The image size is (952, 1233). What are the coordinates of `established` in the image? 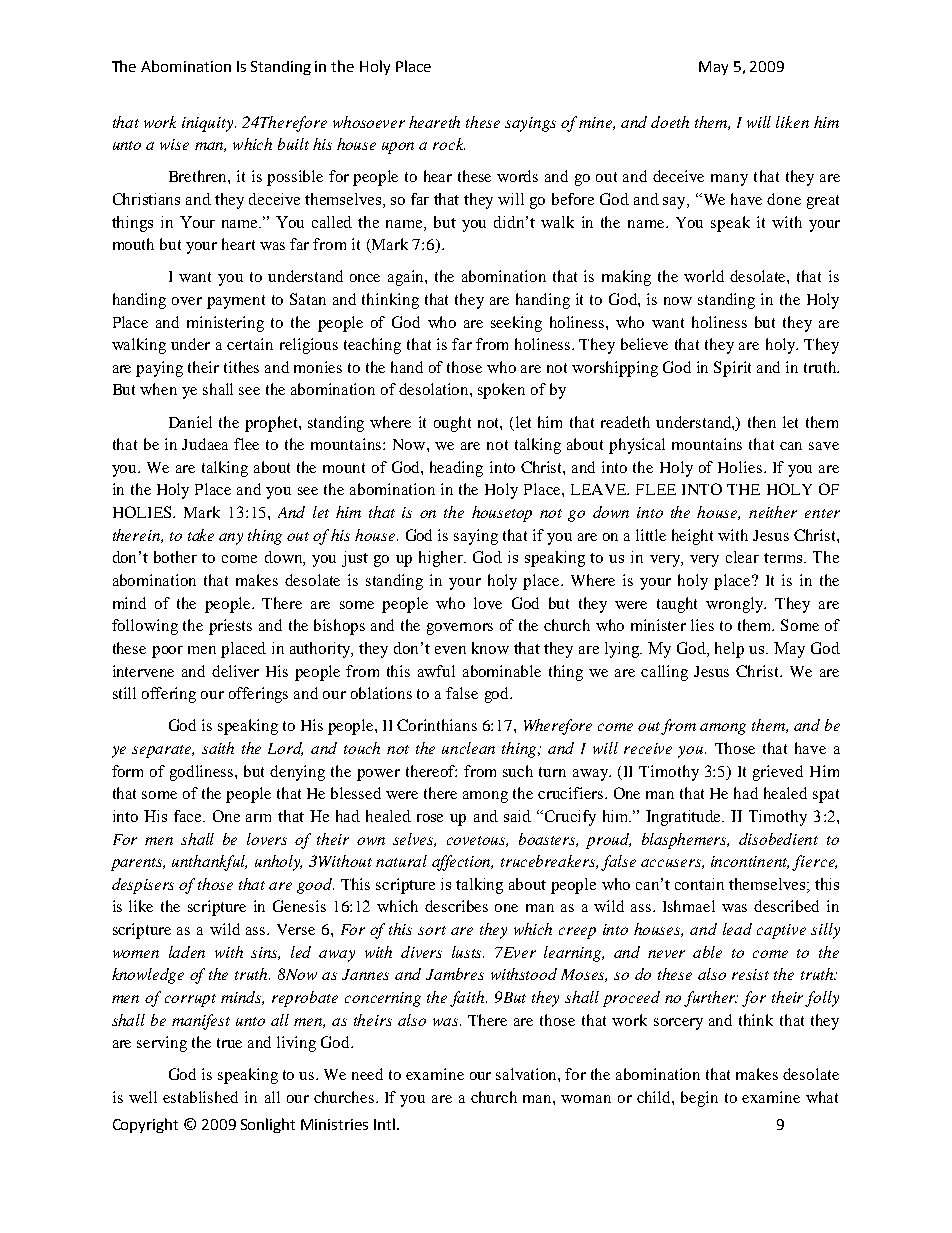 It's located at (200, 1097).
